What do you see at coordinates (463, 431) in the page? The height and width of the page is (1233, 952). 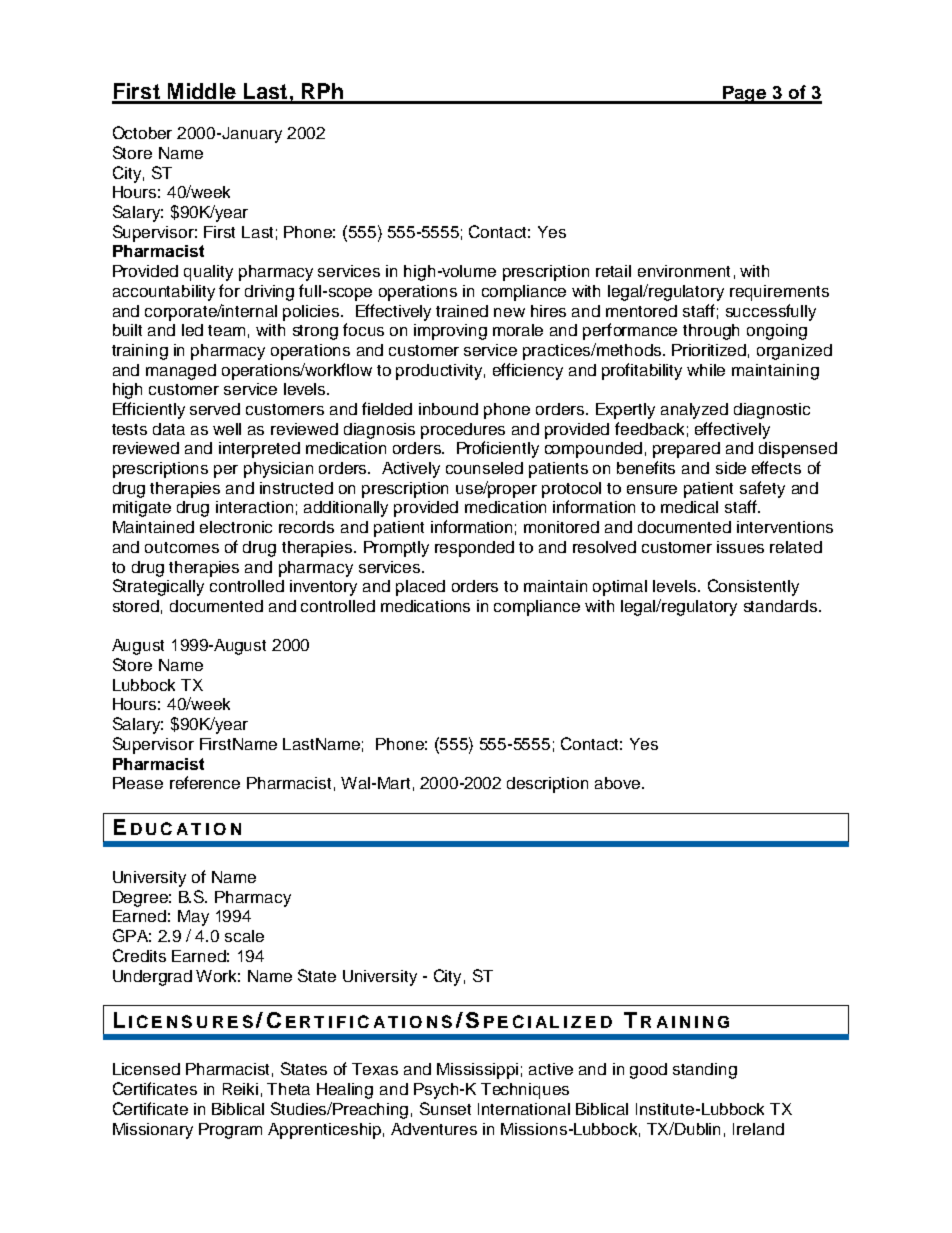 I see `procedures` at bounding box center [463, 431].
